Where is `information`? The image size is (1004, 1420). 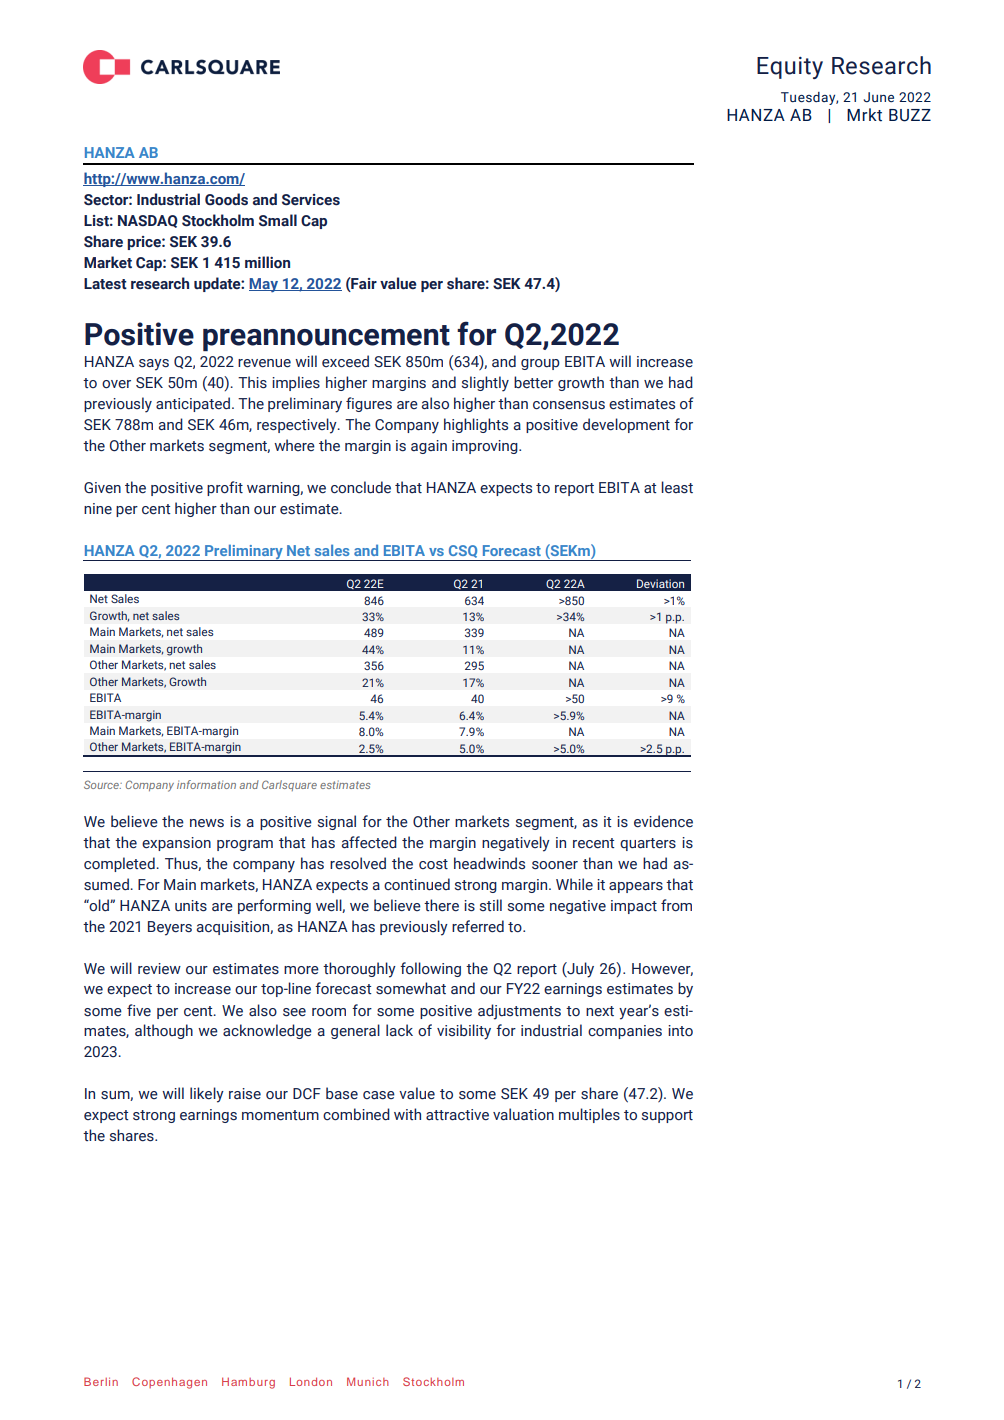 information is located at coordinates (206, 784).
